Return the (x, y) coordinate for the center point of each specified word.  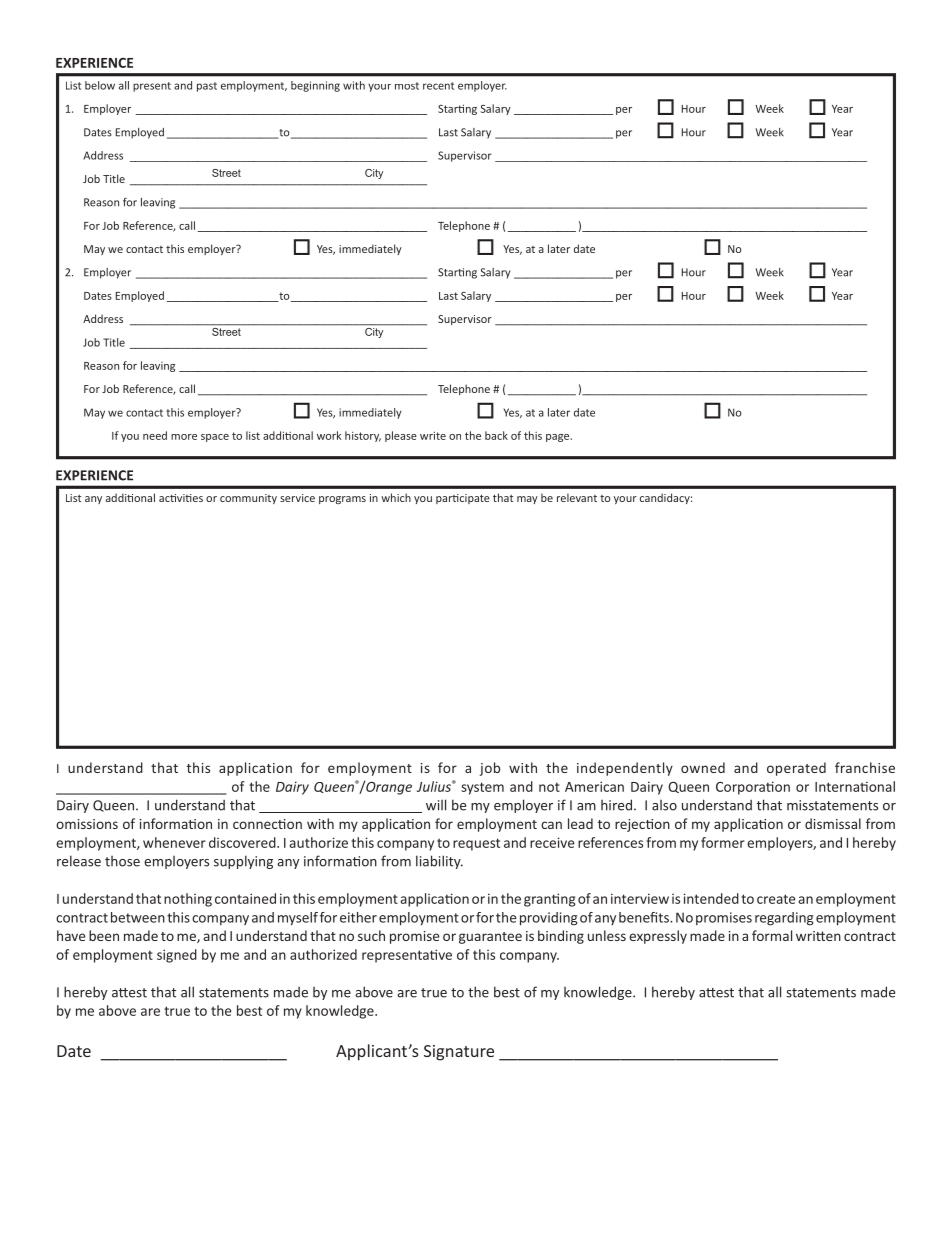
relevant (577, 497)
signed (177, 956)
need (155, 435)
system (482, 788)
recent (438, 86)
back (496, 435)
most (407, 86)
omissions (87, 824)
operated (796, 769)
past (207, 87)
